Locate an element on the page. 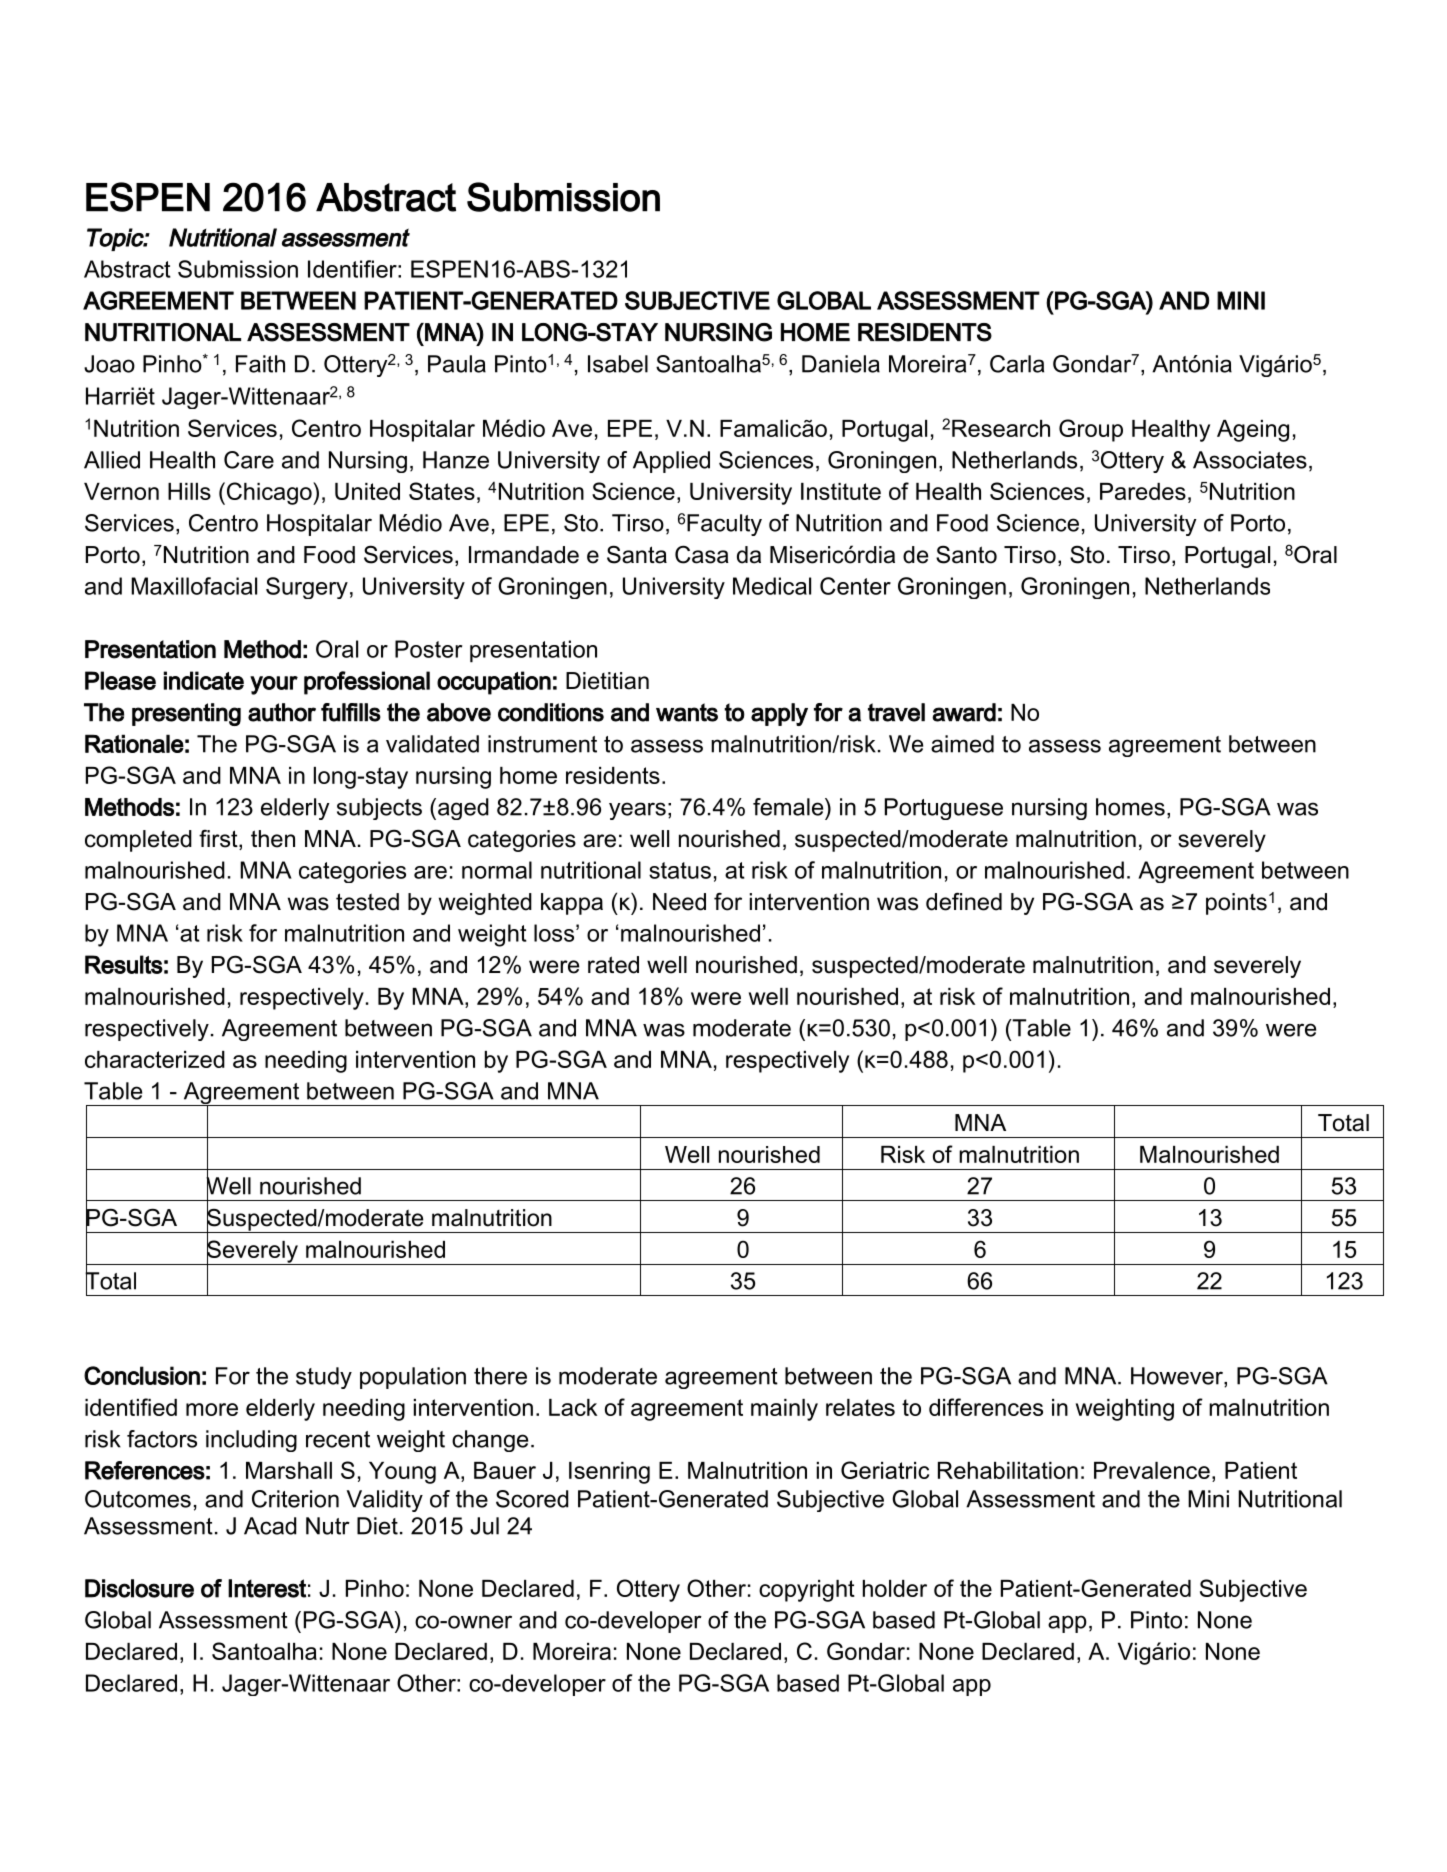  Isabel is located at coordinates (618, 364).
